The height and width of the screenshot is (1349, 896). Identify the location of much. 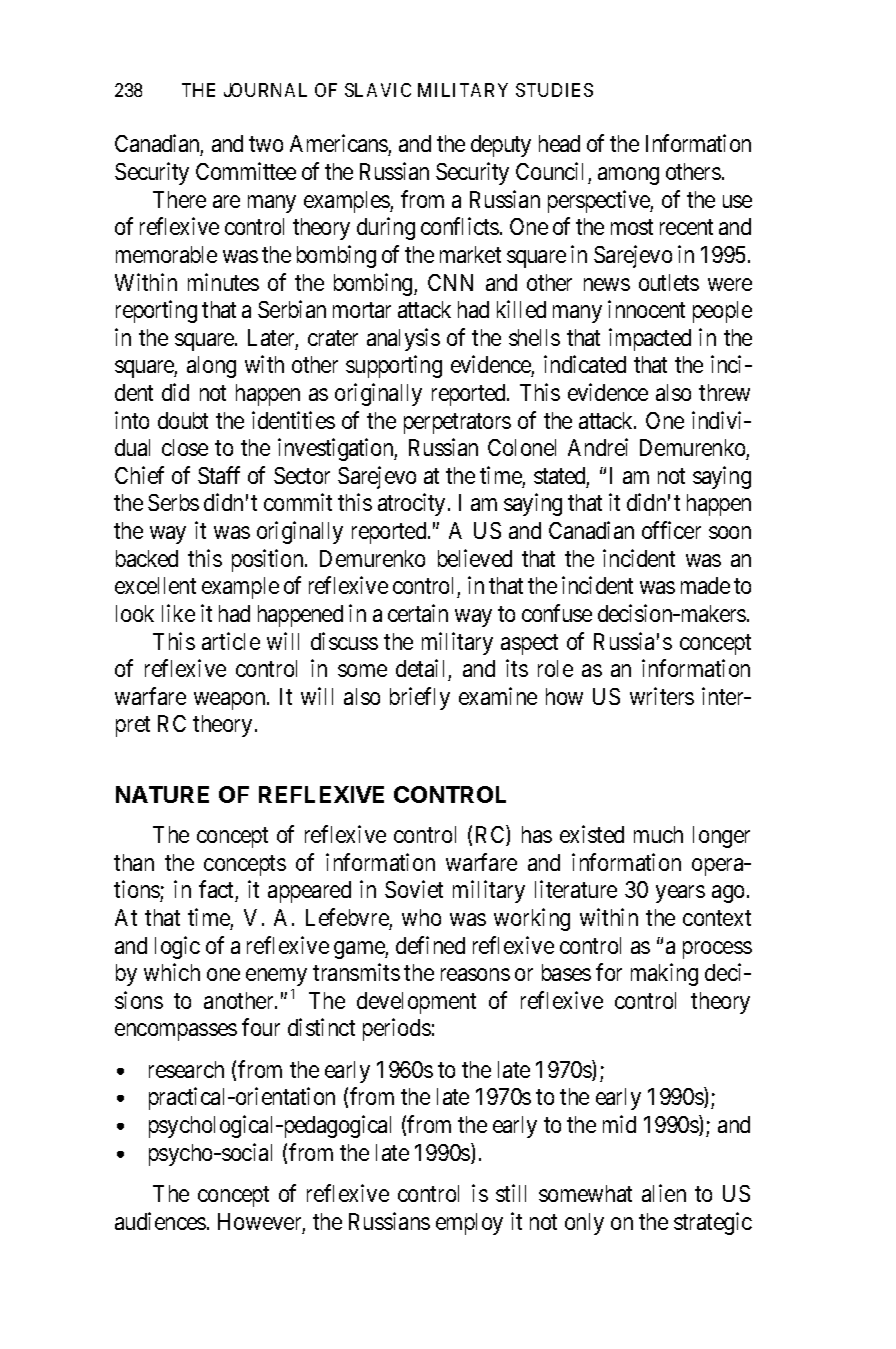
(658, 834).
